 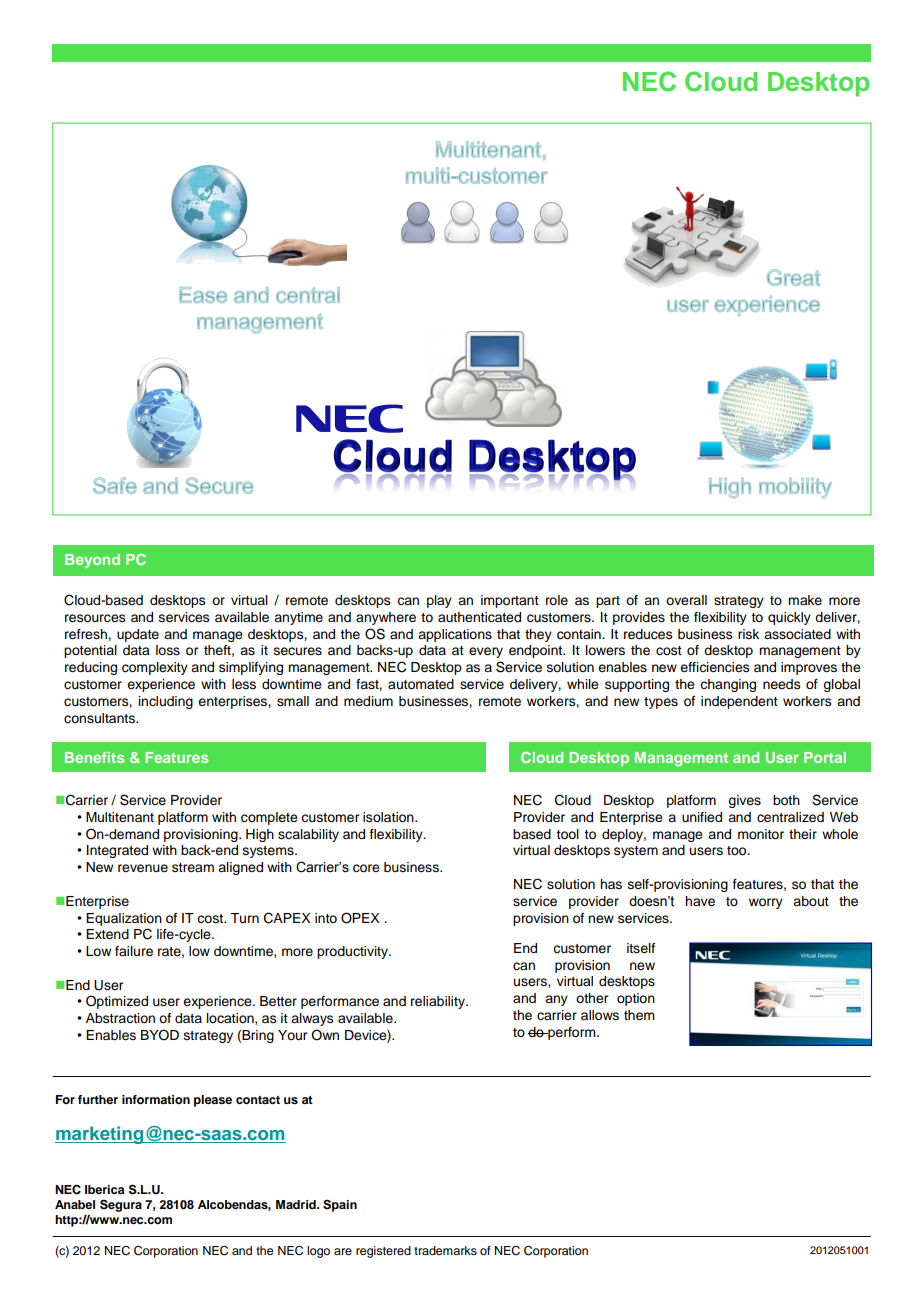 What do you see at coordinates (160, 1035) in the screenshot?
I see `BYOD` at bounding box center [160, 1035].
